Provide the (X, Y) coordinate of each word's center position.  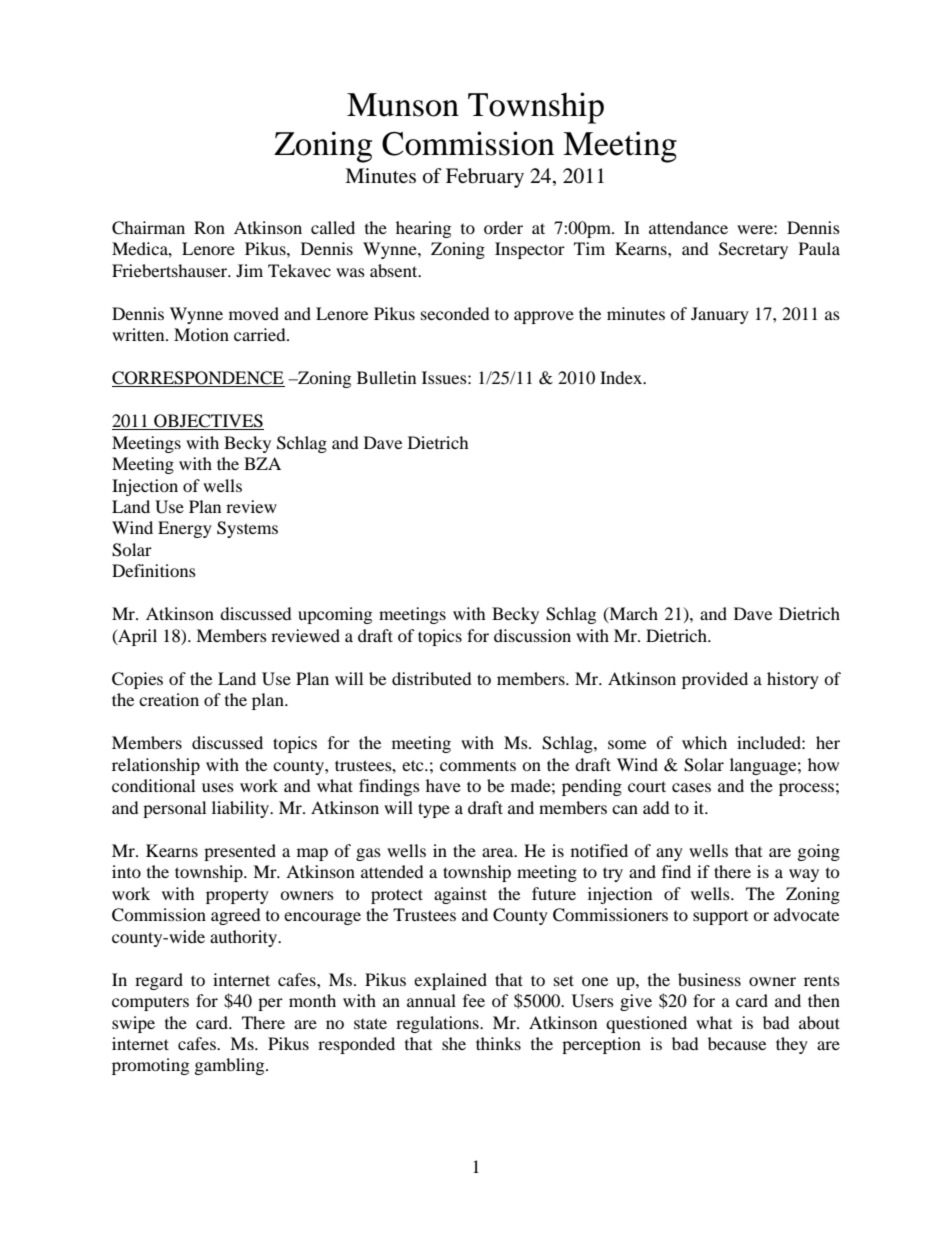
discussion (532, 635)
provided (715, 680)
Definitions (154, 570)
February (485, 178)
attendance (688, 227)
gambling (231, 1066)
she (454, 1043)
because (737, 1043)
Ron (209, 227)
